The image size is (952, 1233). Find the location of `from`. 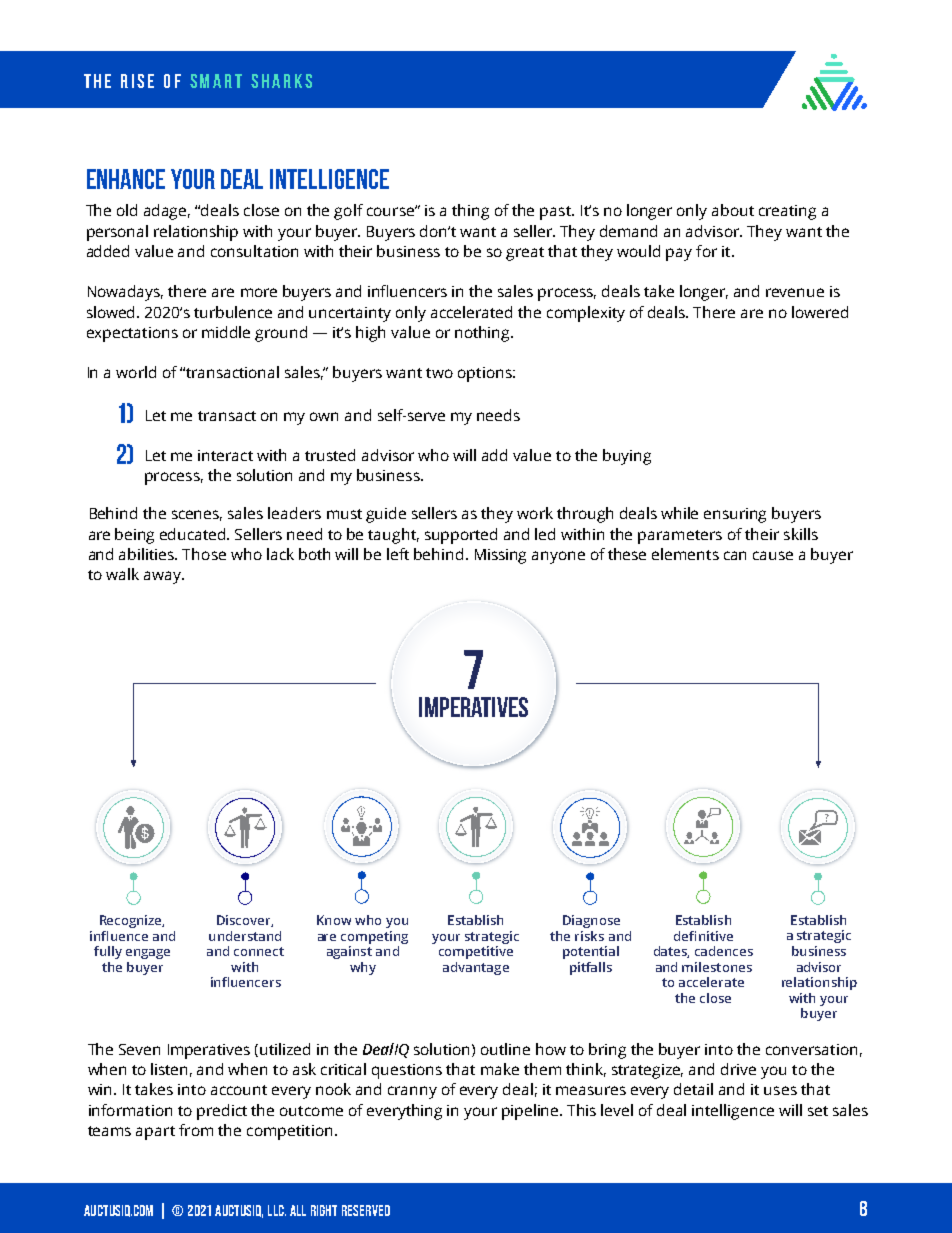

from is located at coordinates (196, 1130).
